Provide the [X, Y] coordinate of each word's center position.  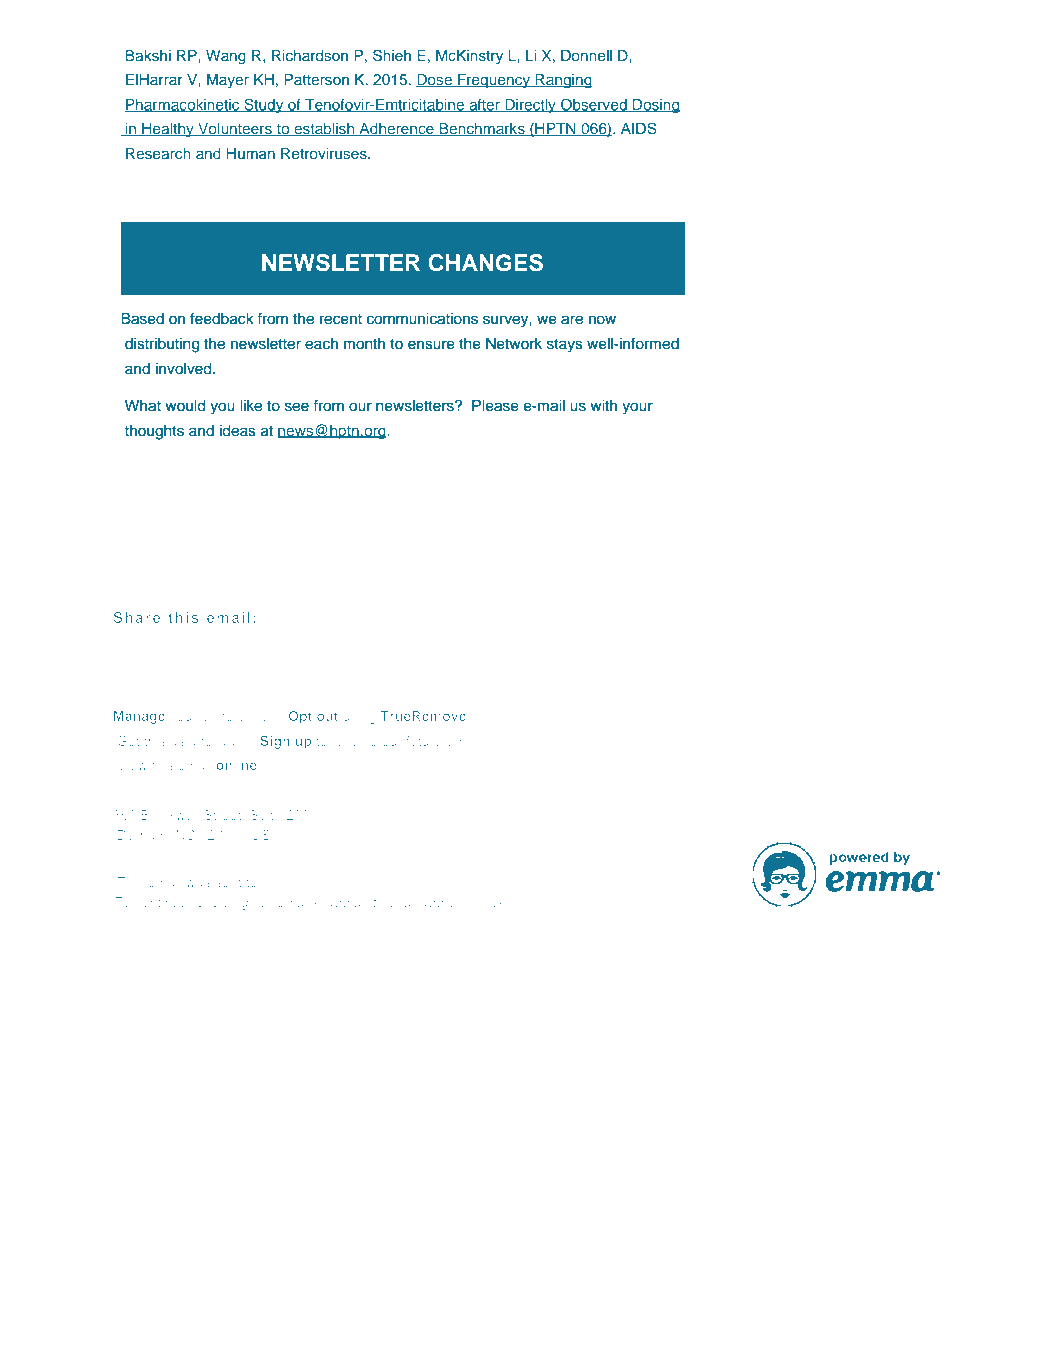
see [297, 407]
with [603, 405]
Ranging [563, 81]
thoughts [154, 432]
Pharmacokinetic [183, 105]
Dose [435, 80]
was [198, 883]
